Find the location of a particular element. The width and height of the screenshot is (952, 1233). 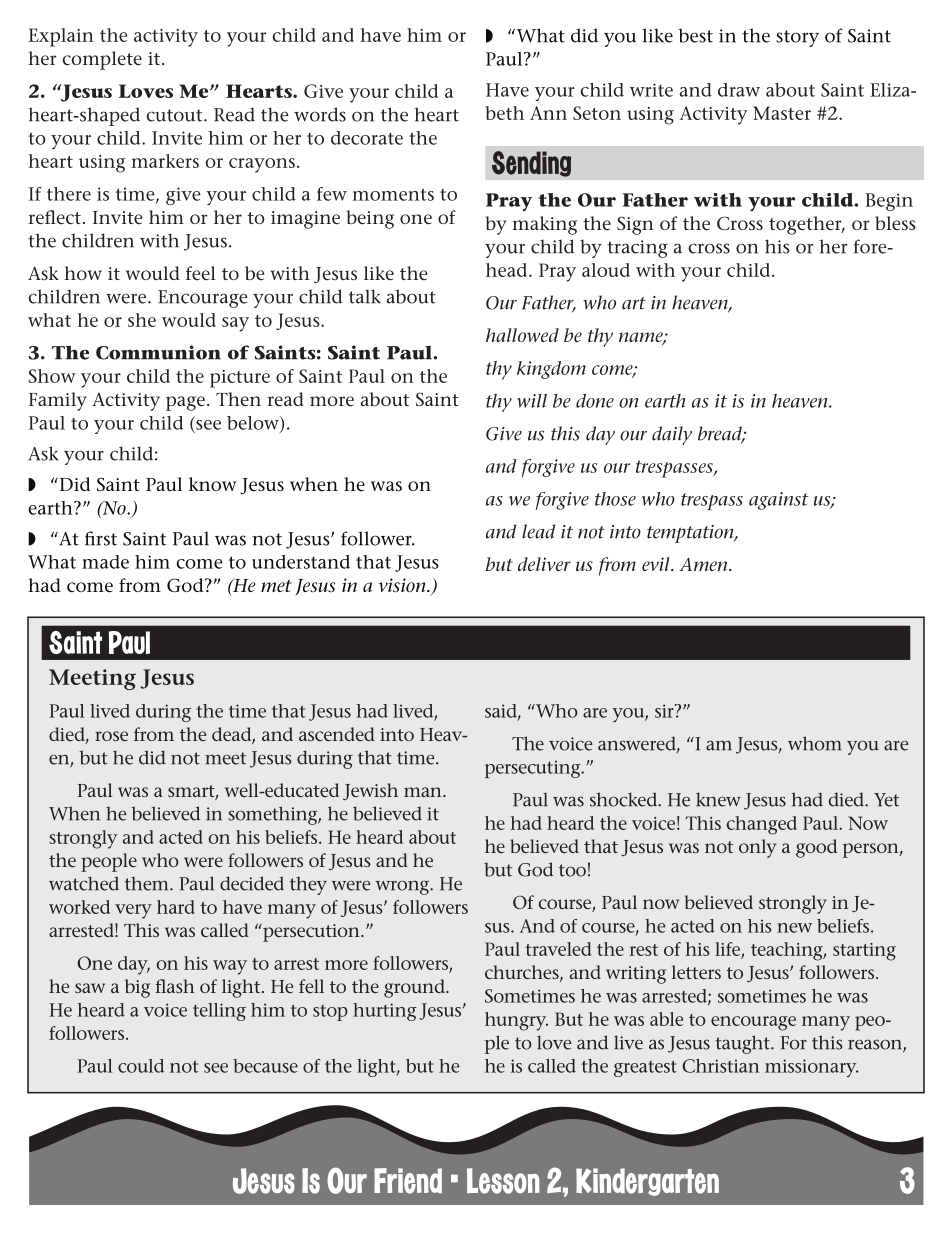

Seton is located at coordinates (597, 113).
